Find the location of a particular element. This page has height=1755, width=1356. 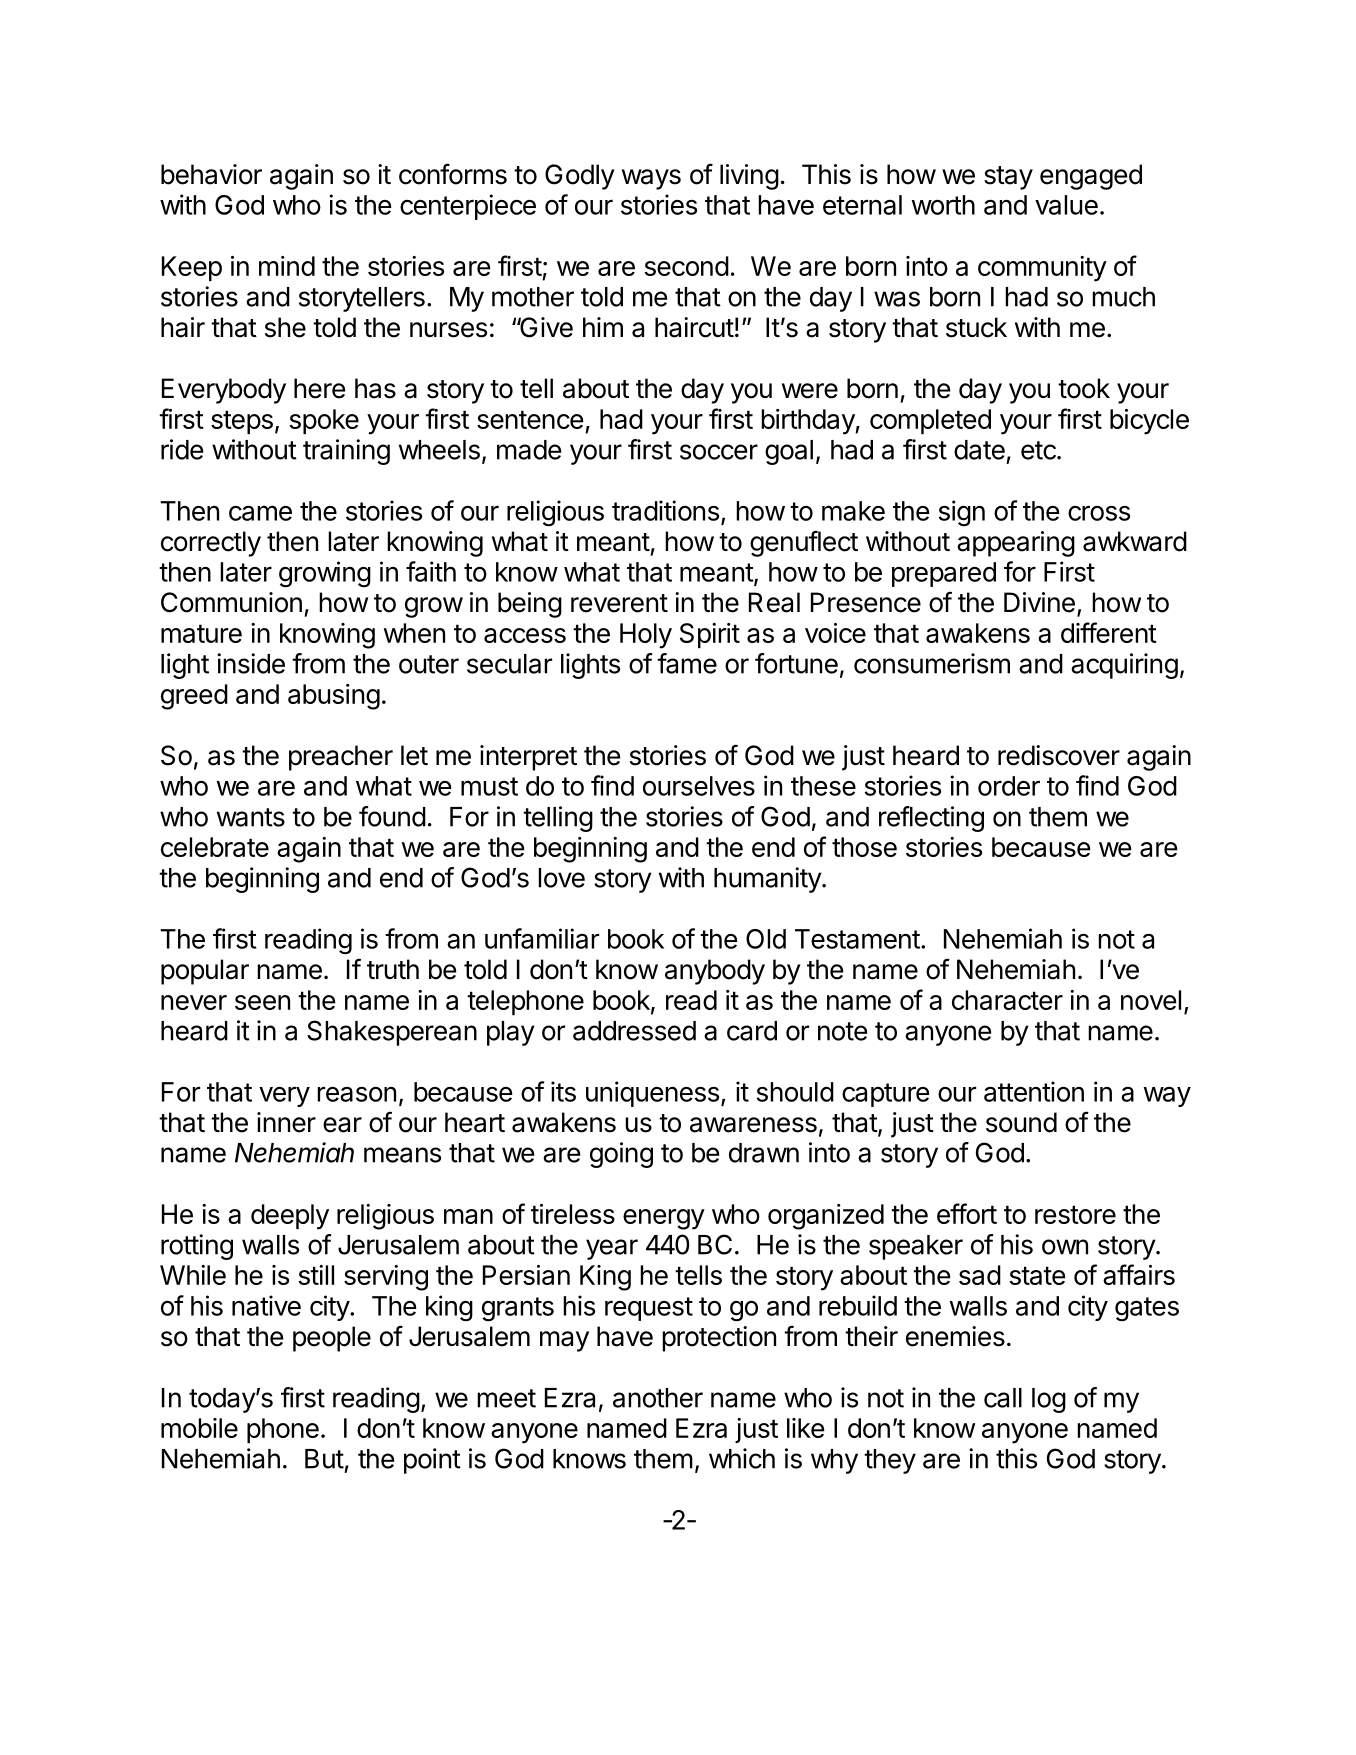

But is located at coordinates (324, 1459).
